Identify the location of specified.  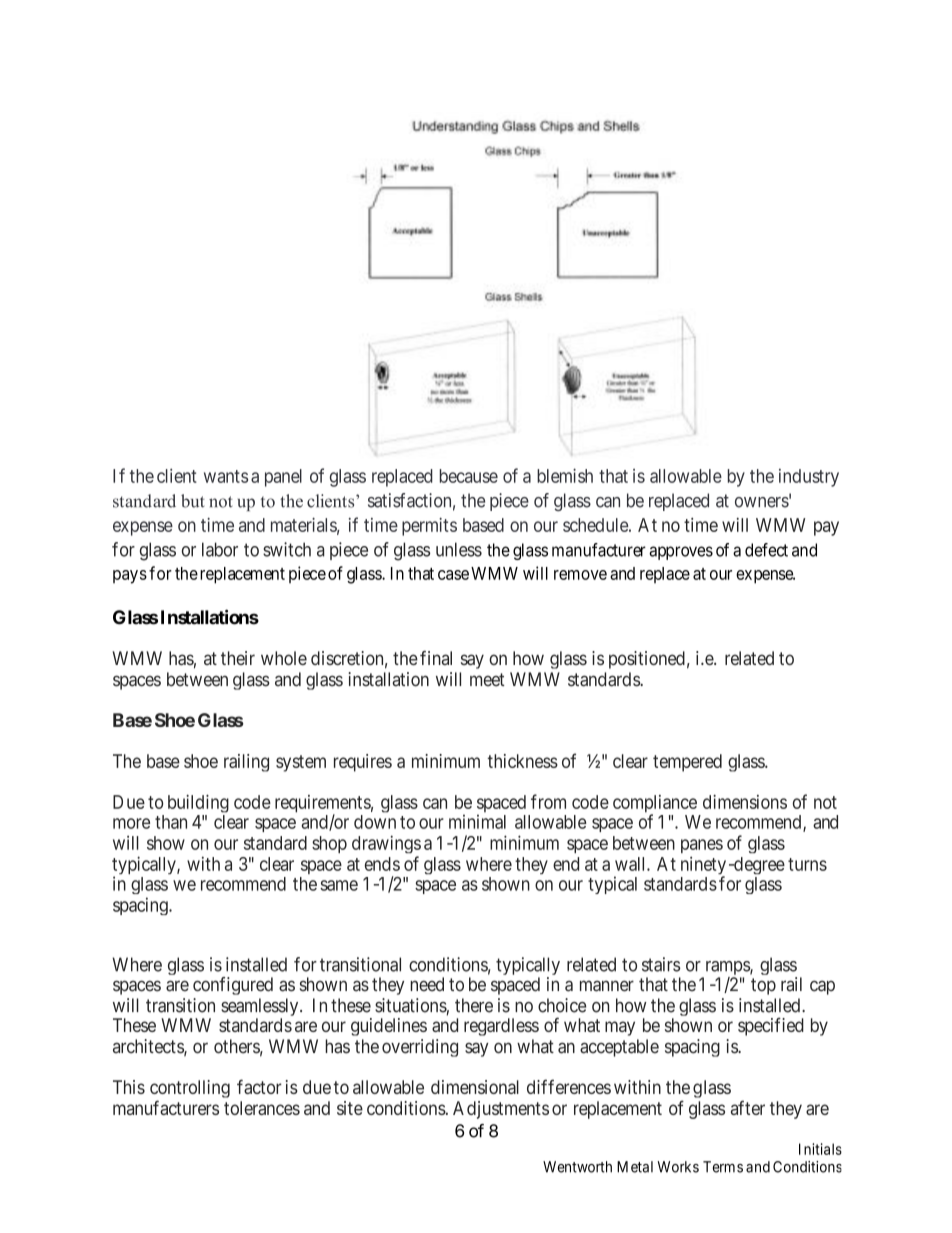
(771, 1026).
